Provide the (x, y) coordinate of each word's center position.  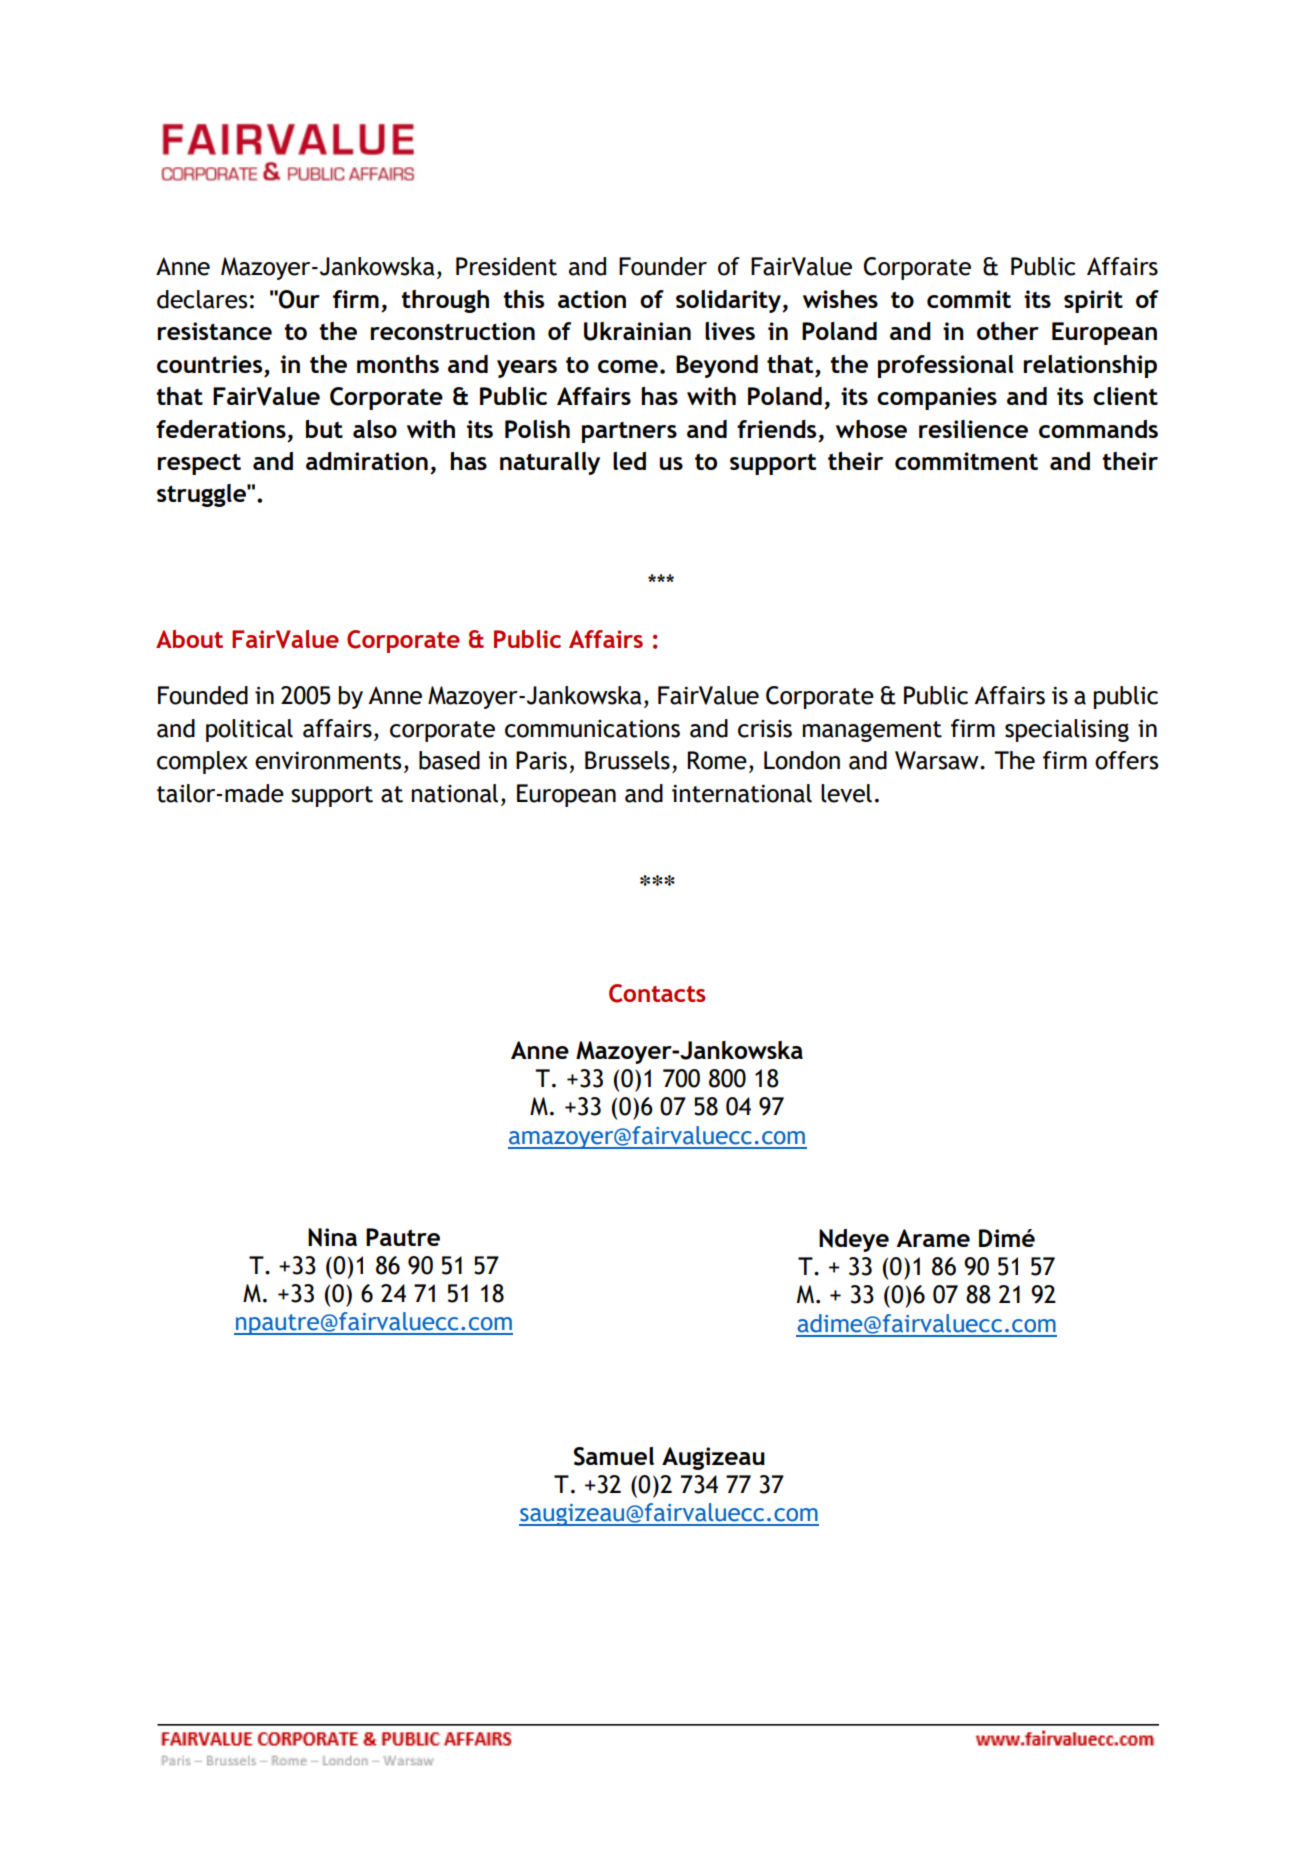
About (189, 639)
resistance (215, 331)
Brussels (627, 760)
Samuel (614, 1456)
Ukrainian (637, 331)
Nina (332, 1237)
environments (328, 761)
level (846, 793)
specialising (1067, 730)
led (629, 461)
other (1008, 331)
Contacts (657, 993)
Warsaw (938, 760)
